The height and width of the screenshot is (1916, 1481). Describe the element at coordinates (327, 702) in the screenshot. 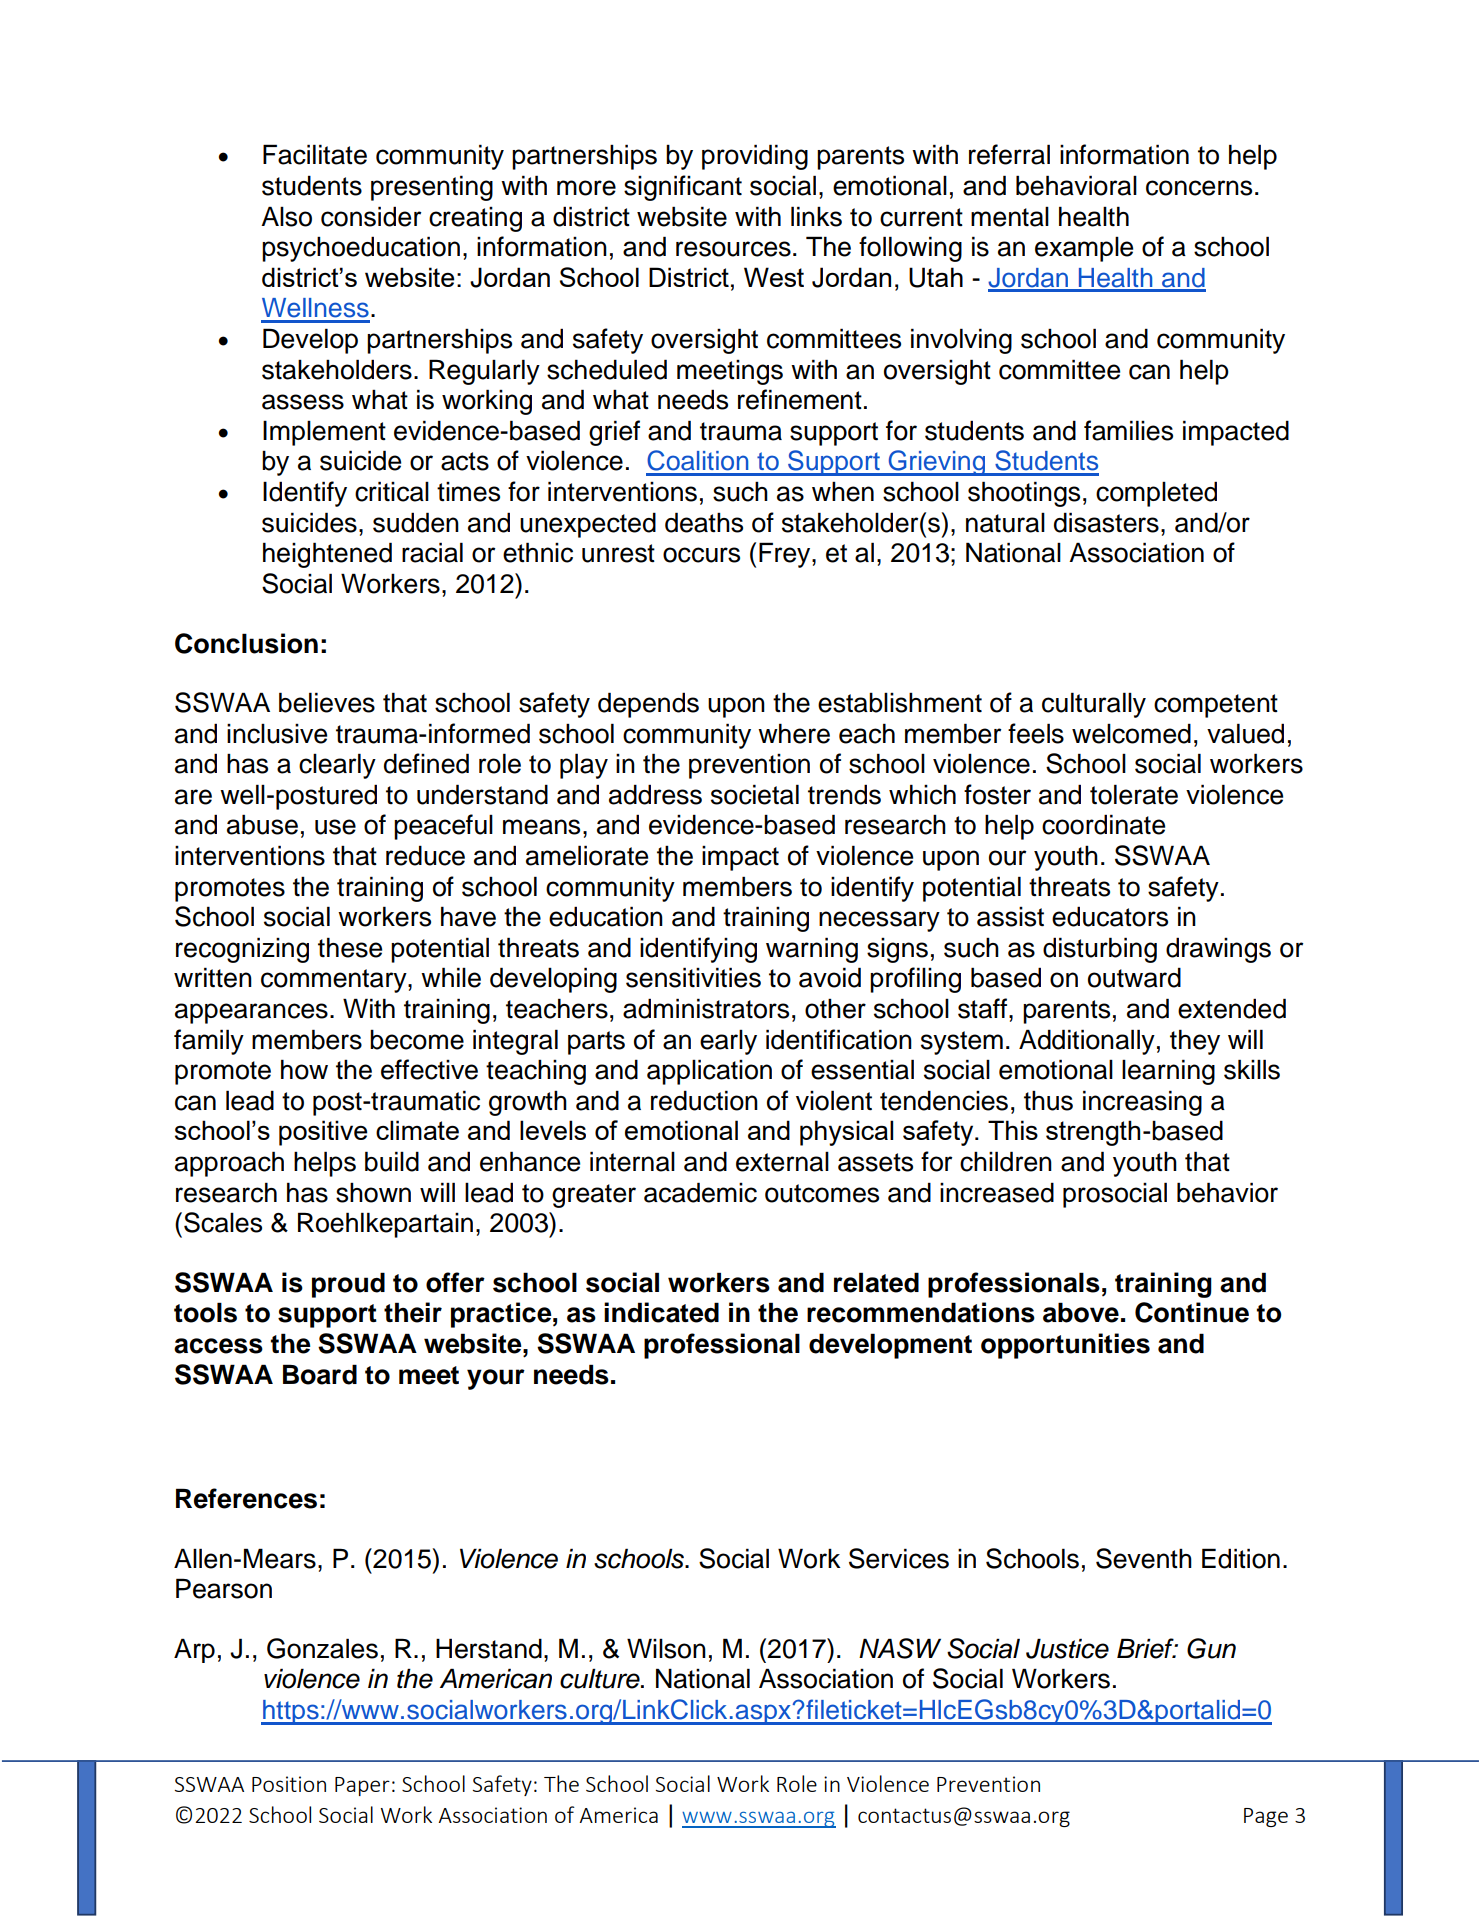

I see `believes` at that location.
